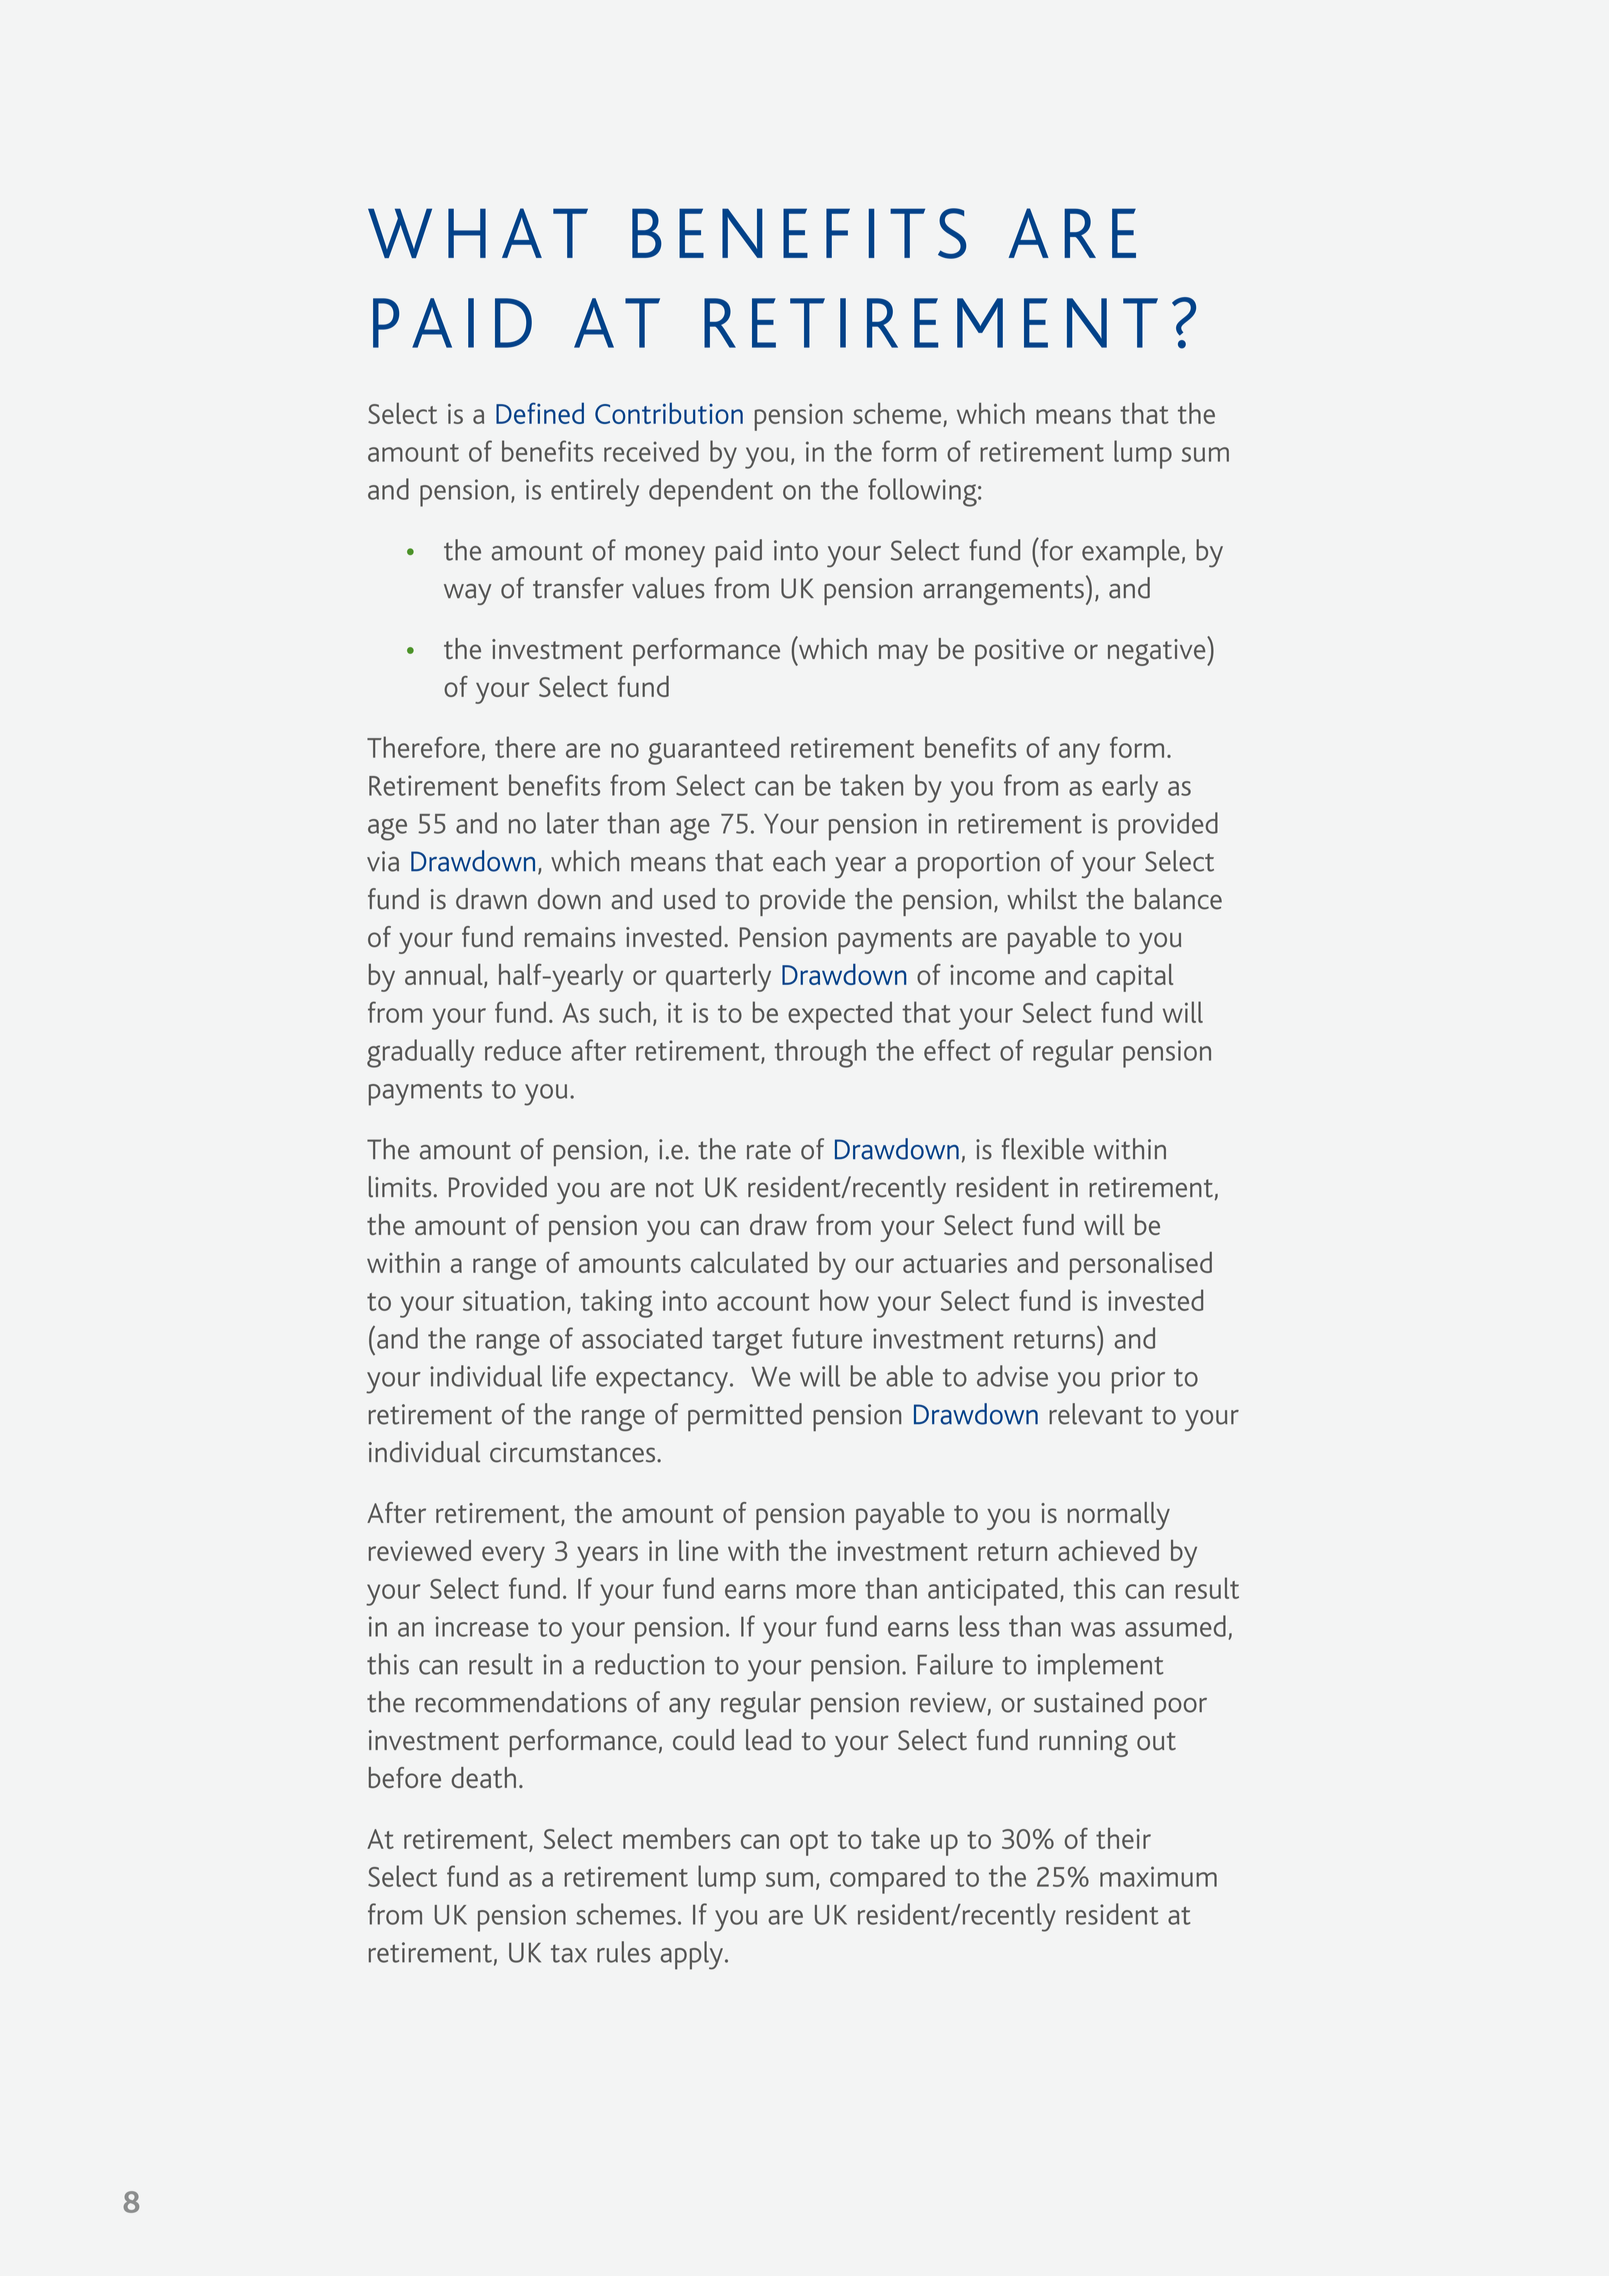  Describe the element at coordinates (1042, 899) in the page. I see `whilst` at that location.
